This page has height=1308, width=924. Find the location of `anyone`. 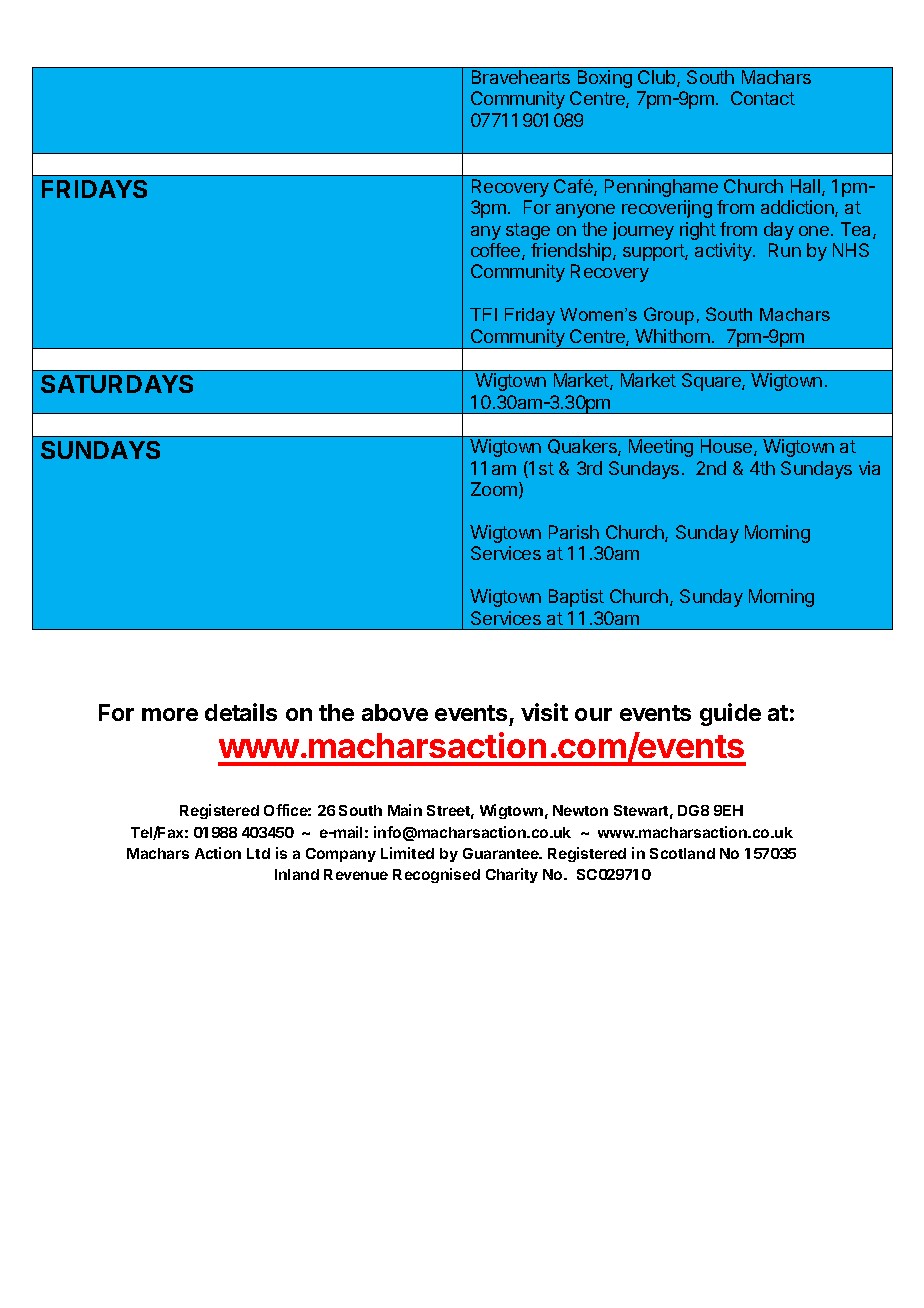

anyone is located at coordinates (585, 211).
